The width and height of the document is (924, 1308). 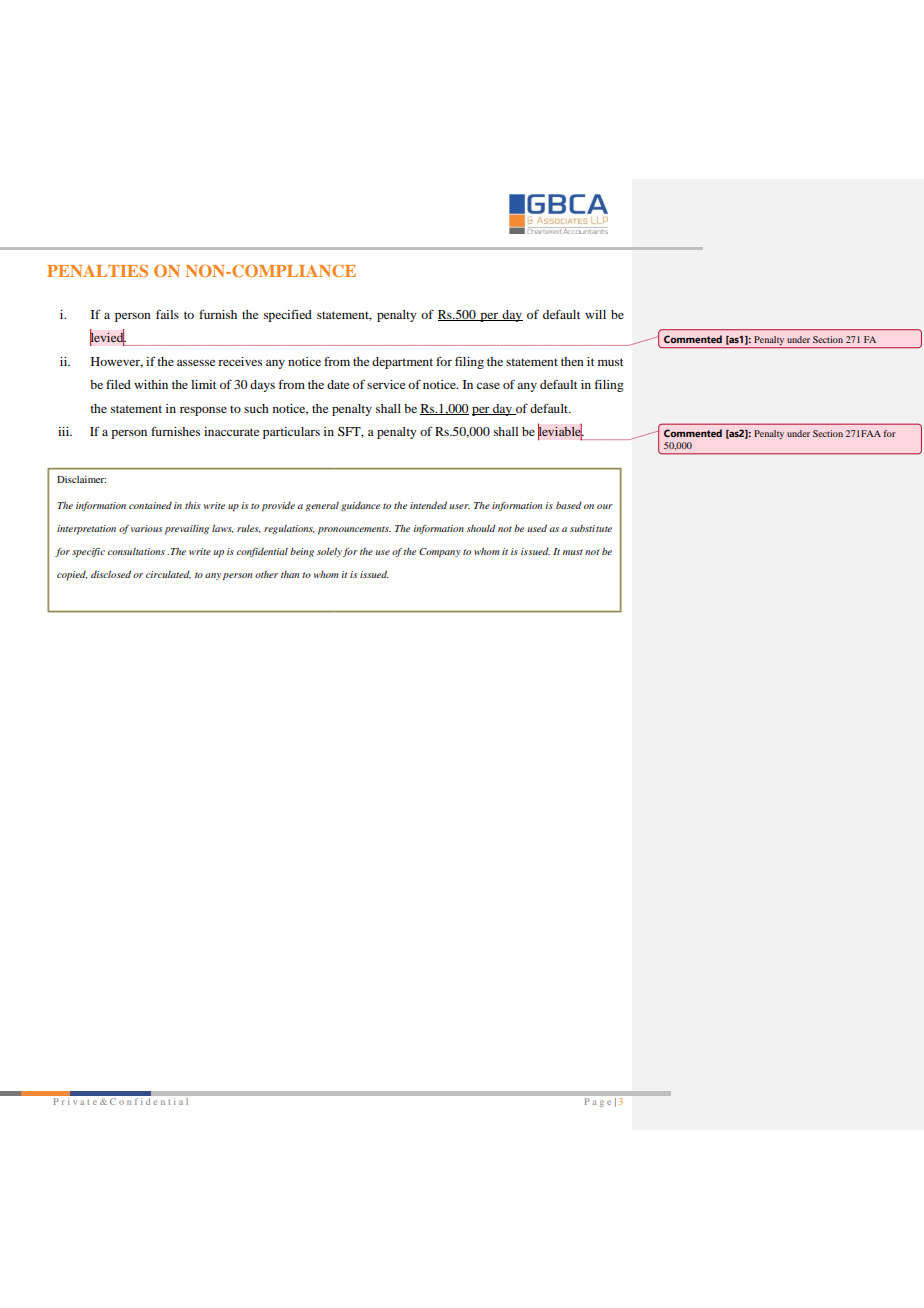 What do you see at coordinates (402, 363) in the document?
I see `department` at bounding box center [402, 363].
